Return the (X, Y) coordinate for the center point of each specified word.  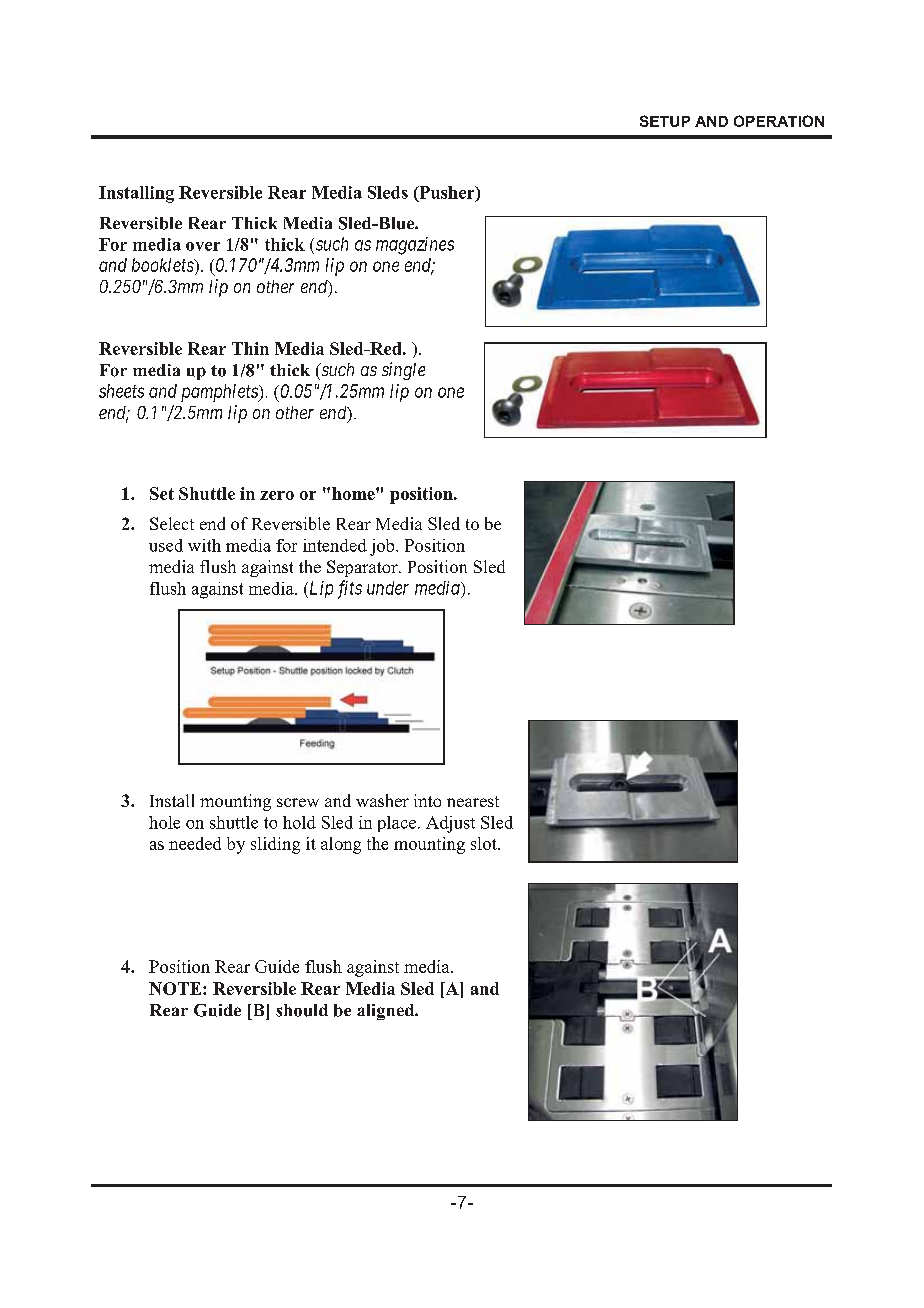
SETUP (665, 121)
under (388, 588)
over (203, 246)
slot (485, 843)
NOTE (175, 988)
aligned (387, 1012)
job (383, 547)
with (204, 545)
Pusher (447, 193)
